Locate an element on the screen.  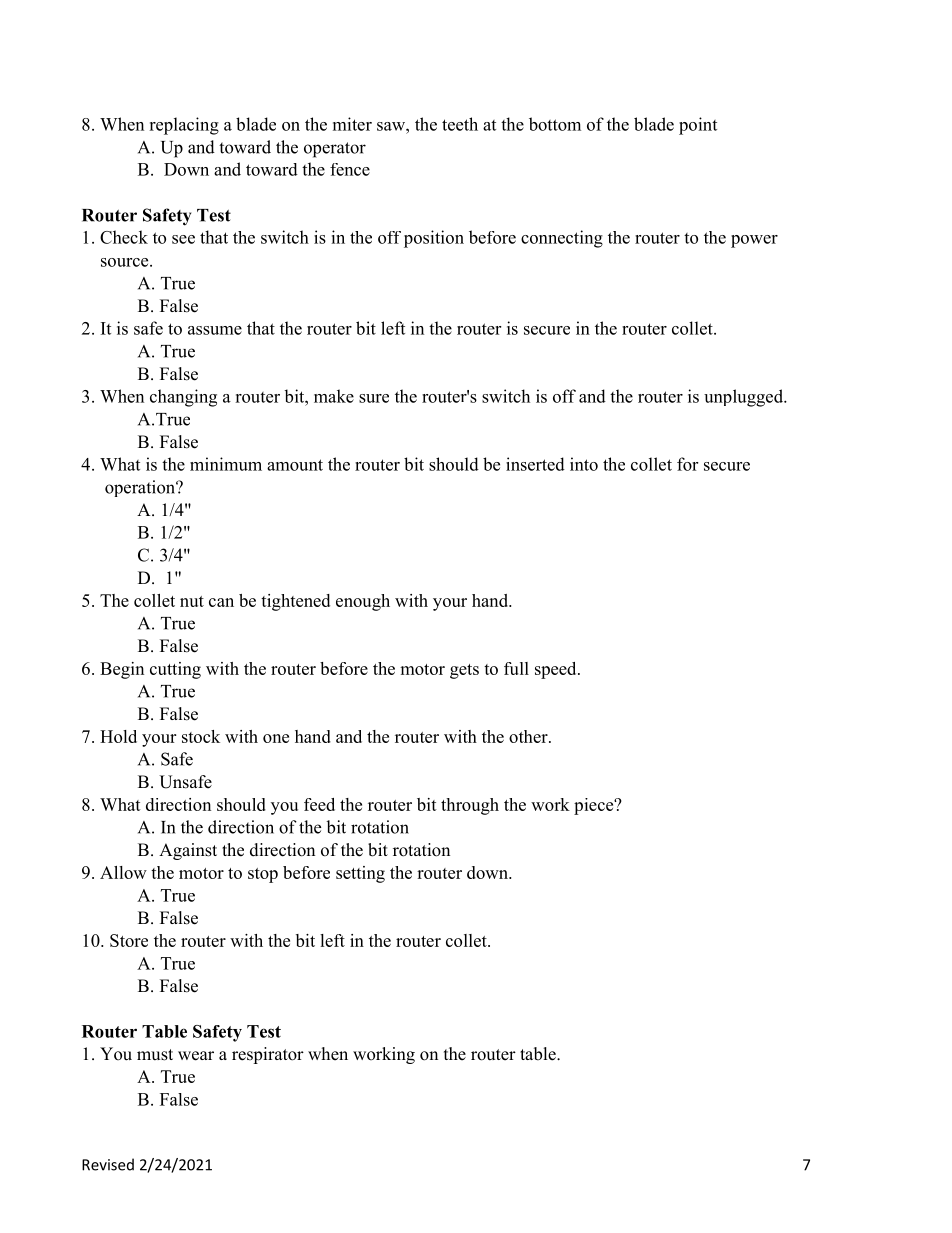
respirator is located at coordinates (268, 1055).
